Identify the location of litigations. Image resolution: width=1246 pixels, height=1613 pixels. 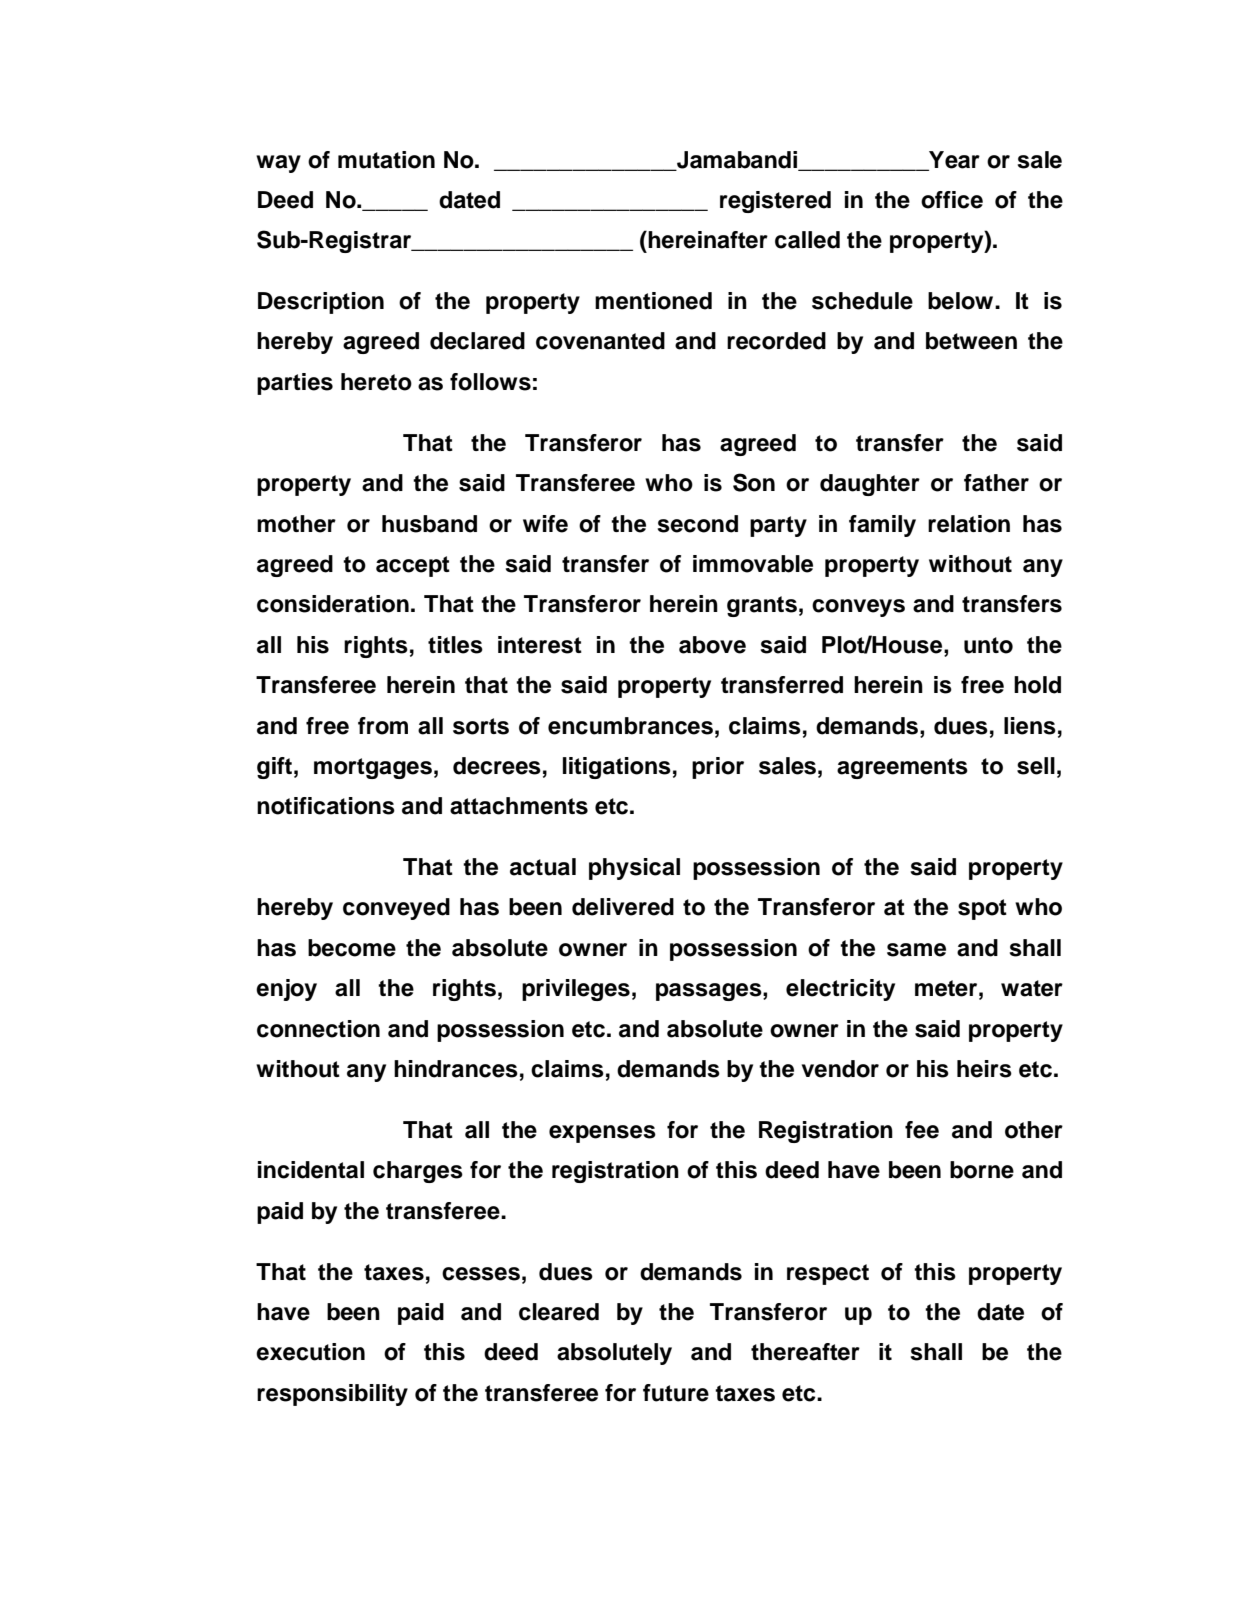
(617, 768).
